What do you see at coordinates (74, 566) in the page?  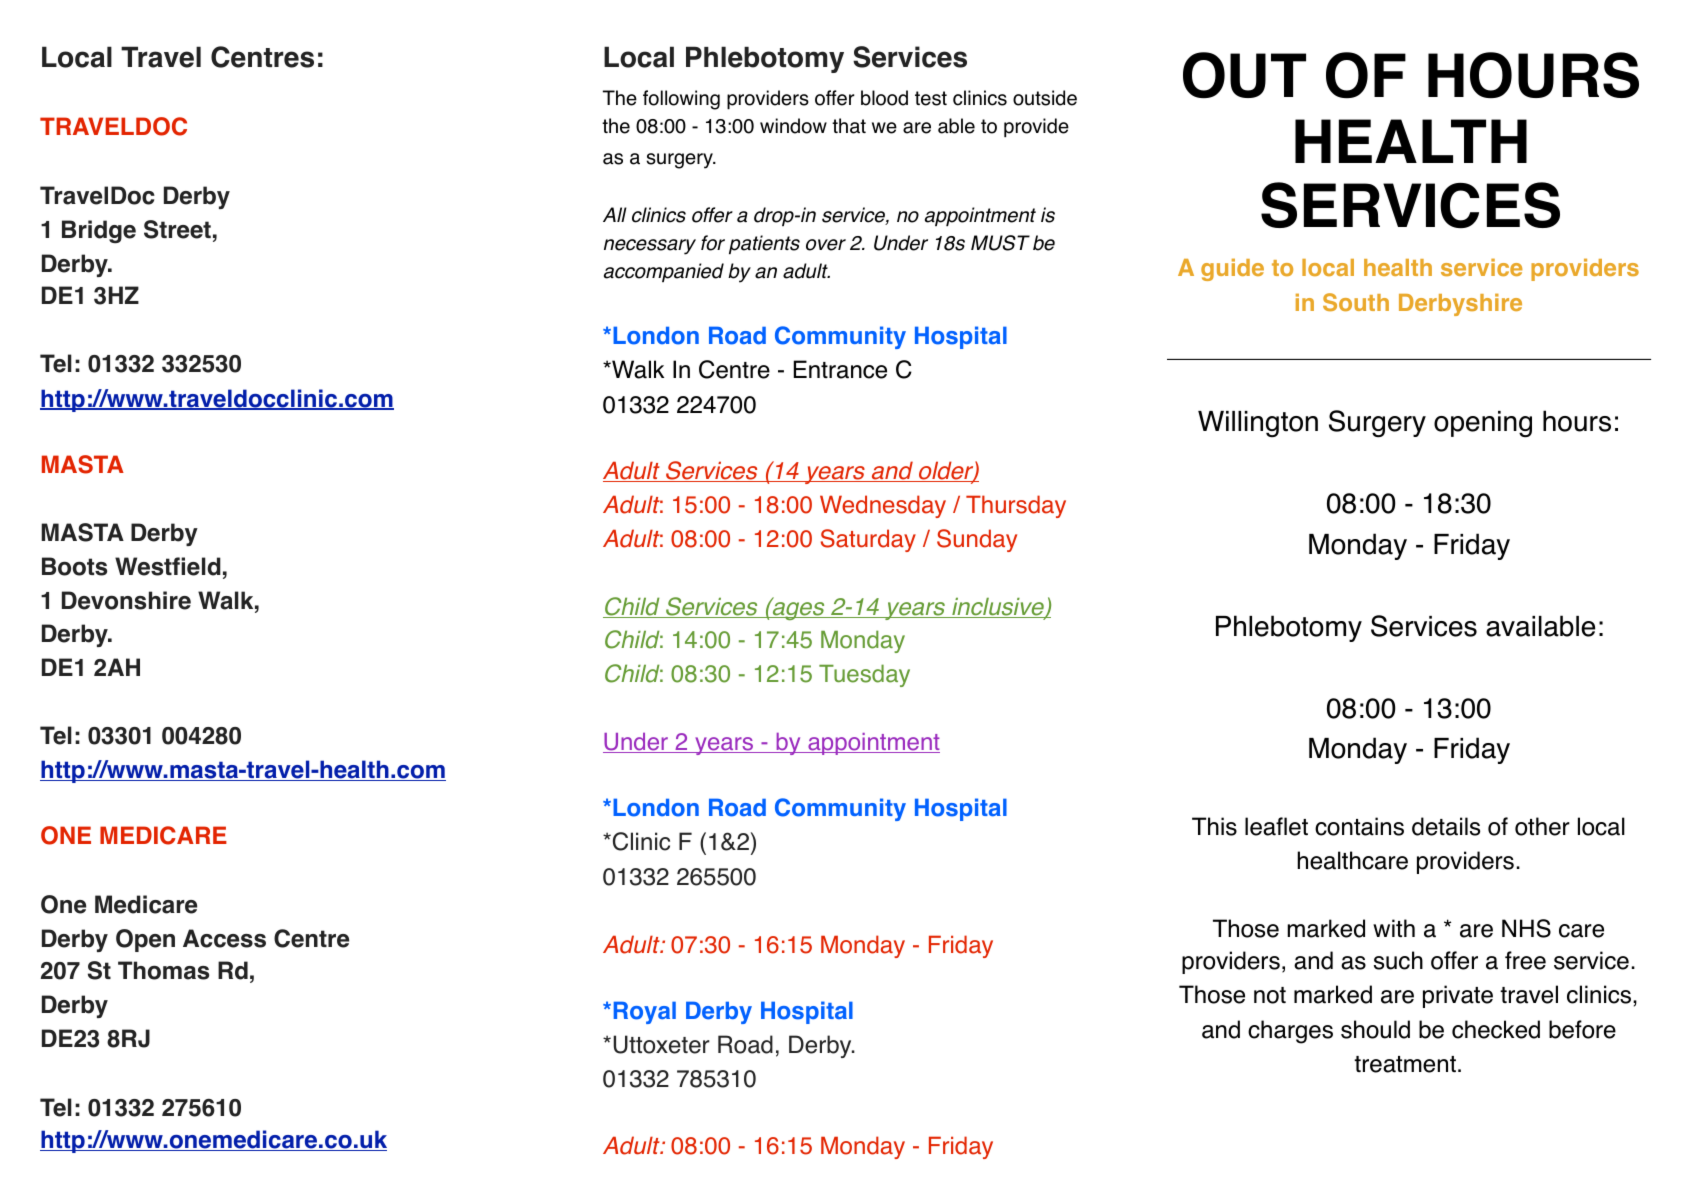 I see `Boots` at bounding box center [74, 566].
